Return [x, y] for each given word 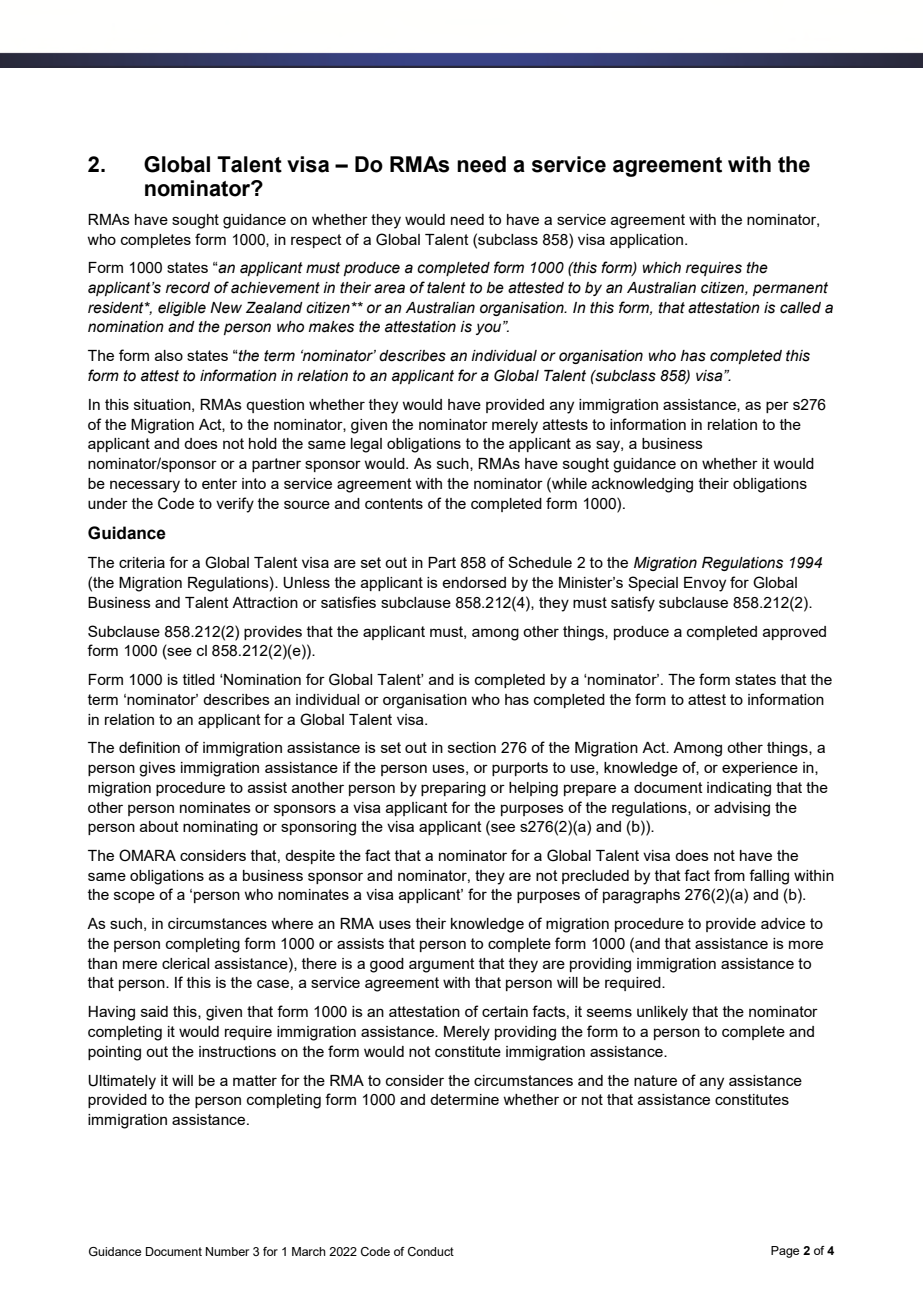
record [188, 288]
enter [219, 483]
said [154, 1011]
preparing [453, 789]
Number [227, 1251]
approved [794, 633]
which [662, 268]
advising [742, 809]
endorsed [474, 582]
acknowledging [642, 485]
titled [199, 679]
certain [505, 1011]
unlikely [662, 1013]
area [389, 289]
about [159, 826]
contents [394, 503]
